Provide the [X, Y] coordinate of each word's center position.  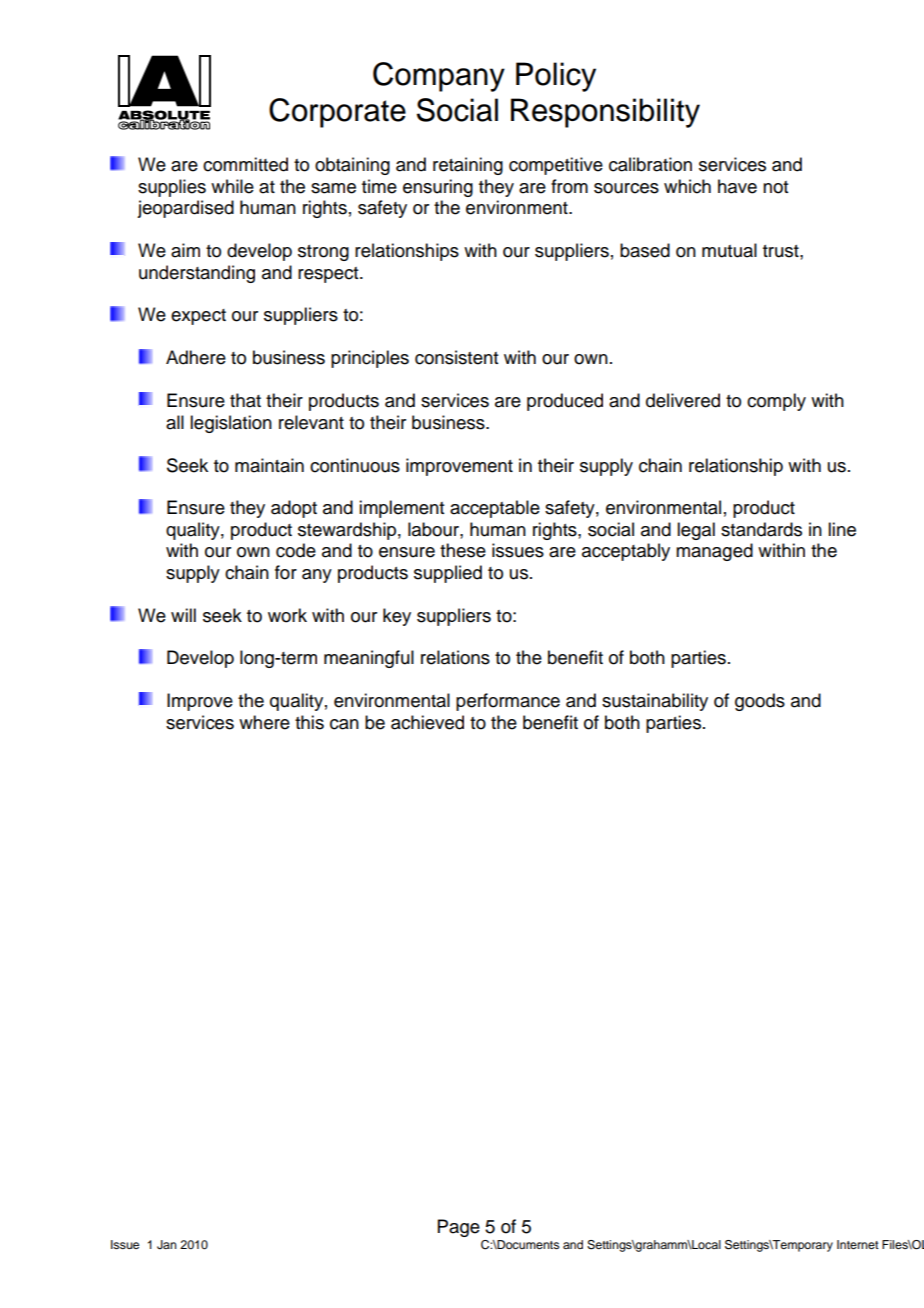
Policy [556, 77]
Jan [167, 1245]
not [775, 187]
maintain [269, 465]
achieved [427, 722]
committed [245, 164]
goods [760, 702]
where [264, 722]
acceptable [495, 509]
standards [761, 529]
